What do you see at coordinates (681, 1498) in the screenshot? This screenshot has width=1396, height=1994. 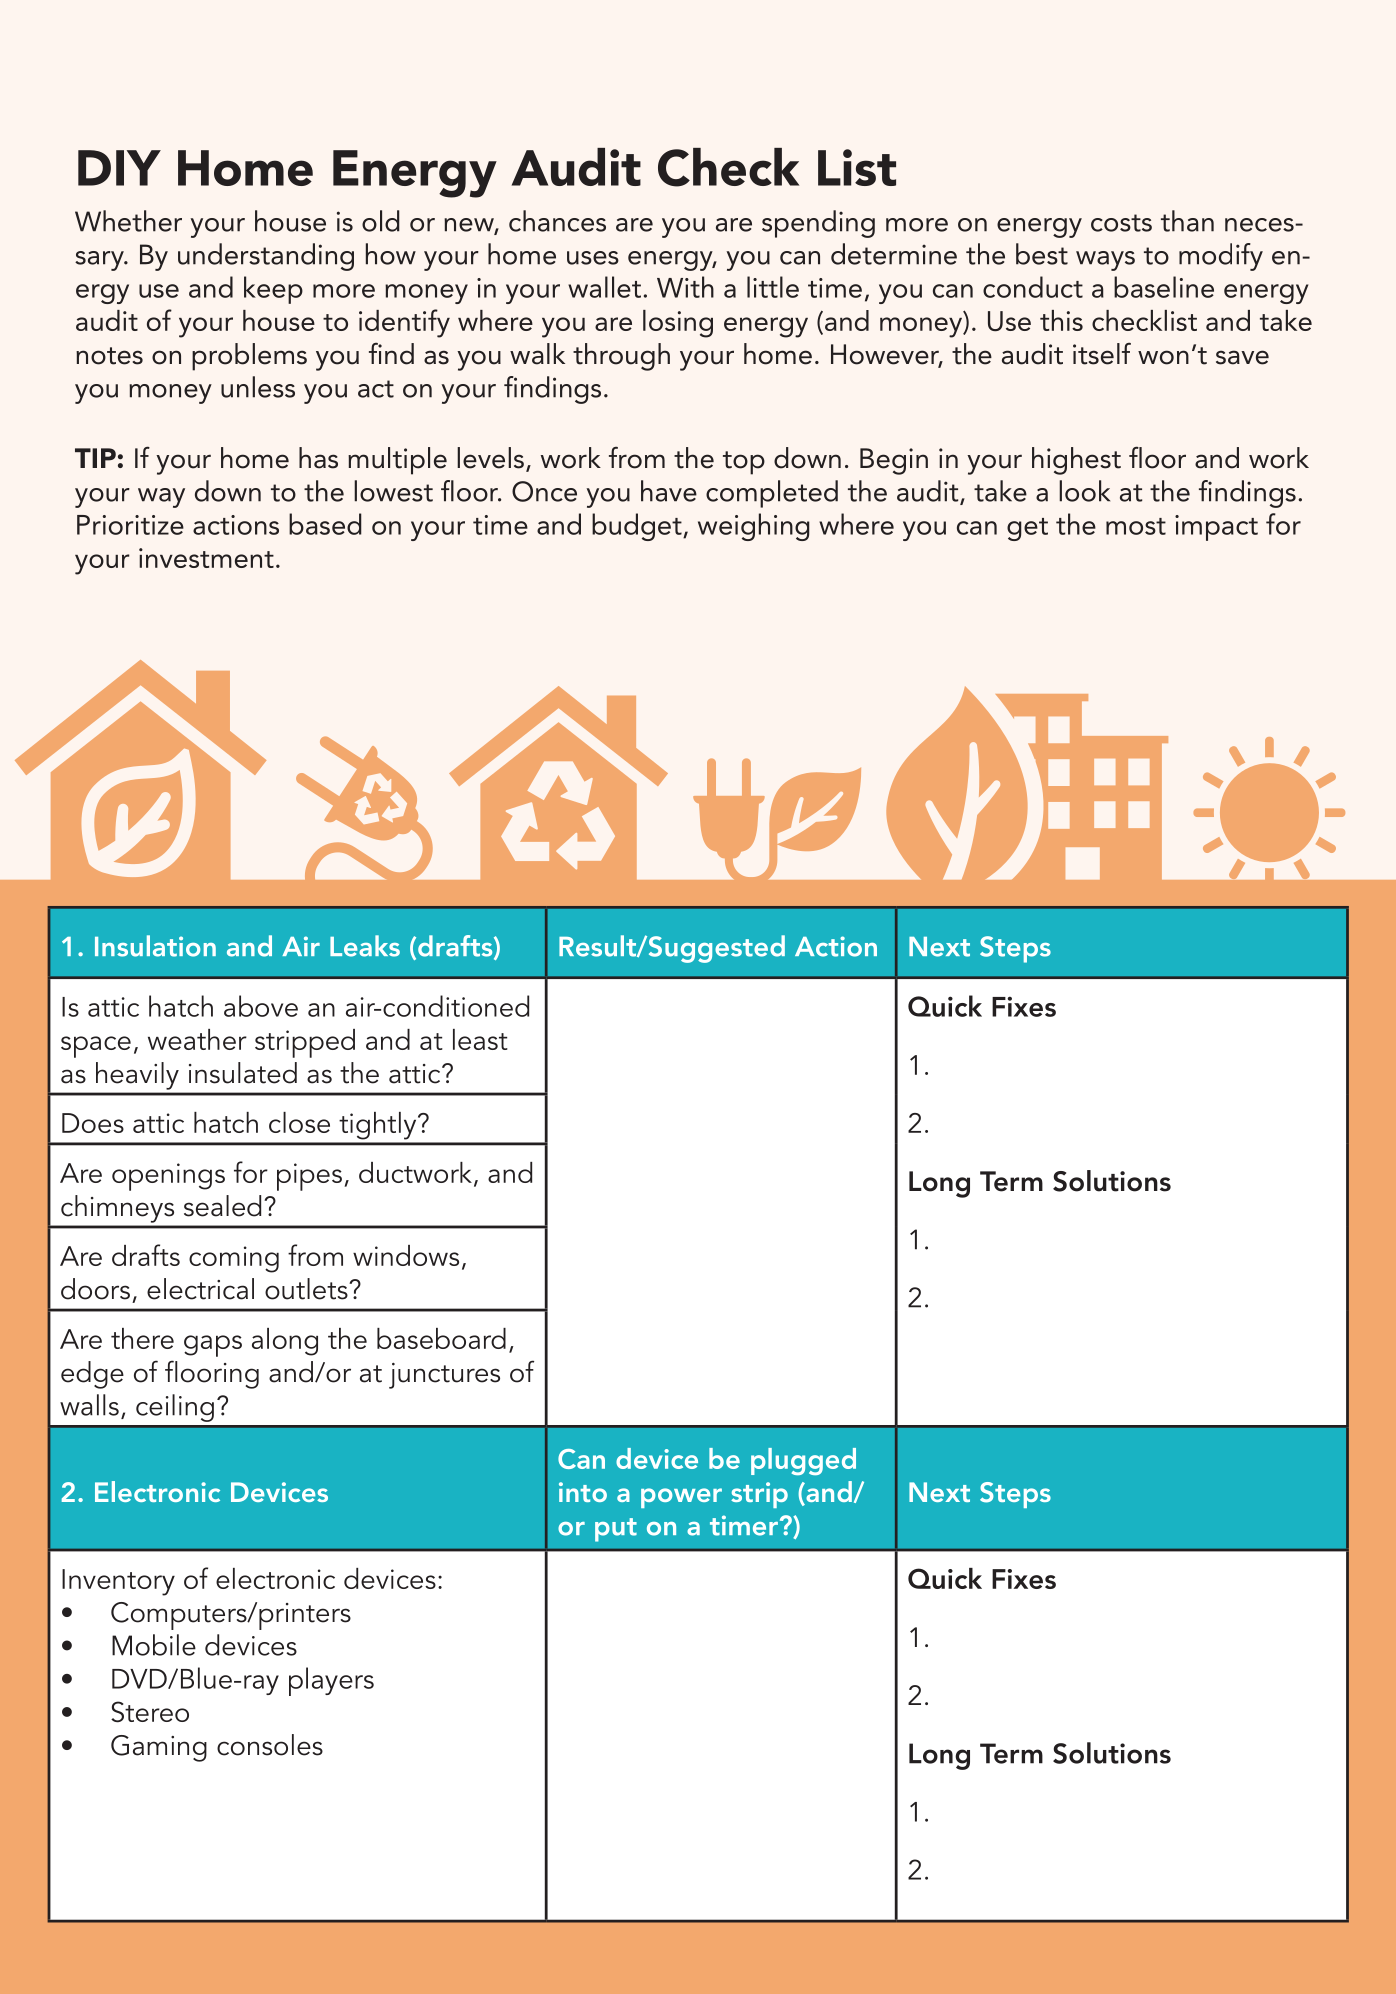 I see `power` at bounding box center [681, 1498].
